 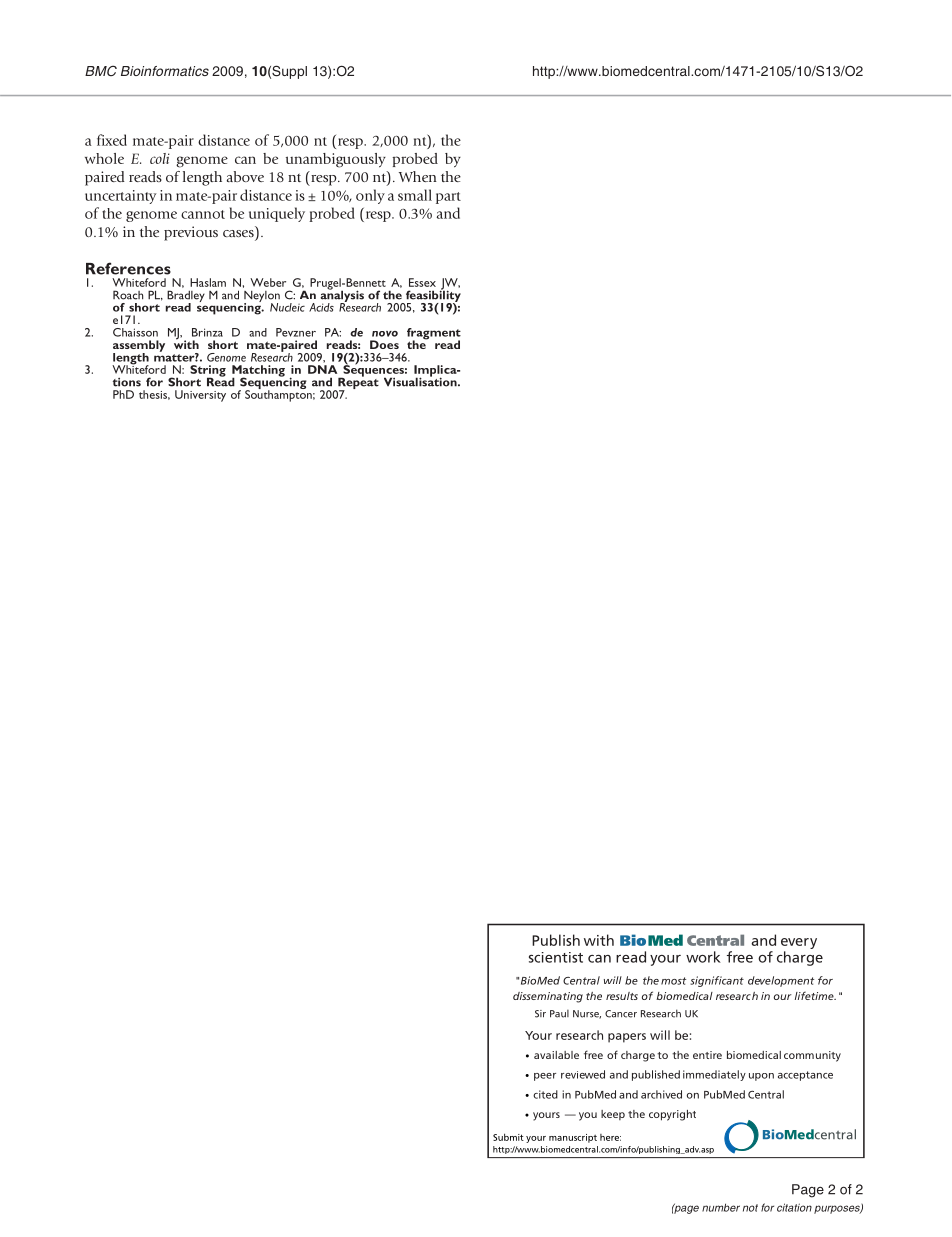 What do you see at coordinates (160, 158) in the image?
I see `coli` at bounding box center [160, 158].
